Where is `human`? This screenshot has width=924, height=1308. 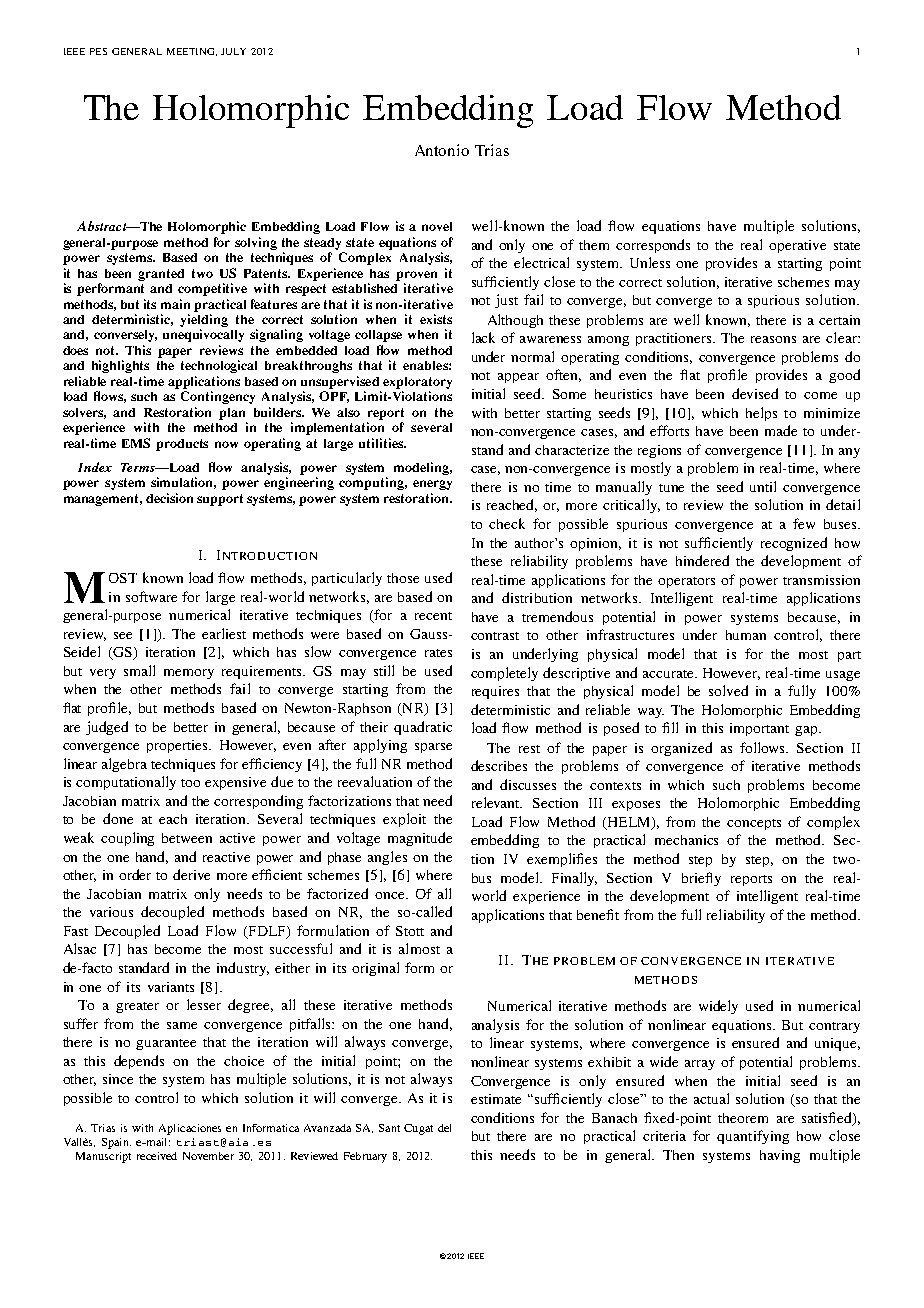
human is located at coordinates (746, 635).
